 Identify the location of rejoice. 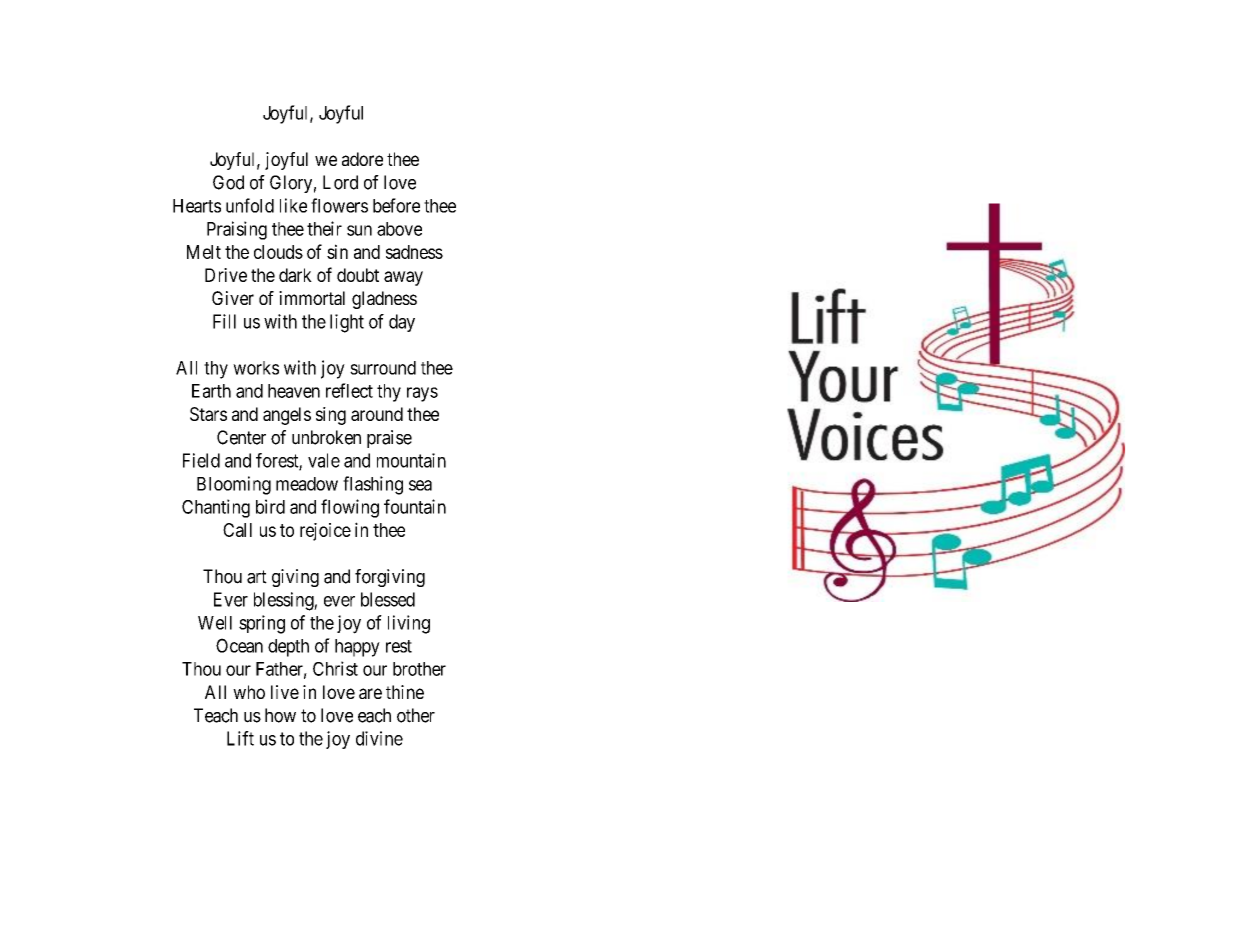
(325, 532).
